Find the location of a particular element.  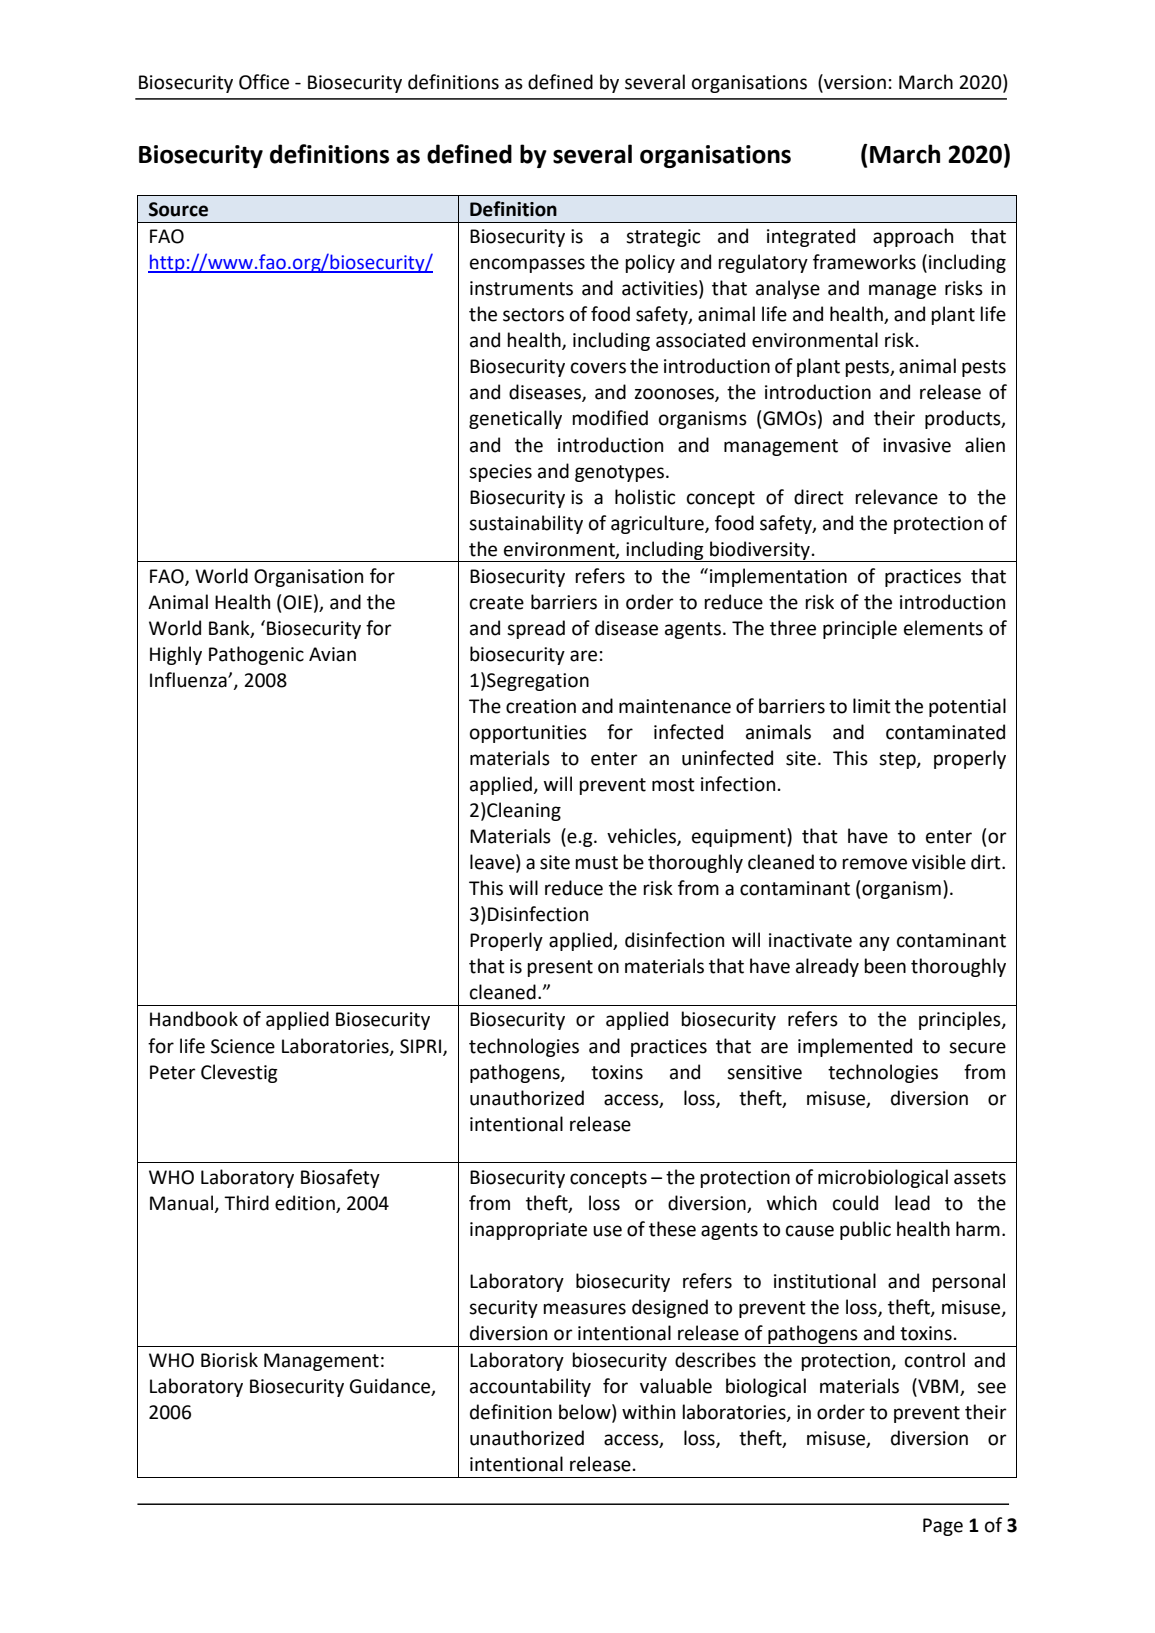

Office is located at coordinates (264, 82).
